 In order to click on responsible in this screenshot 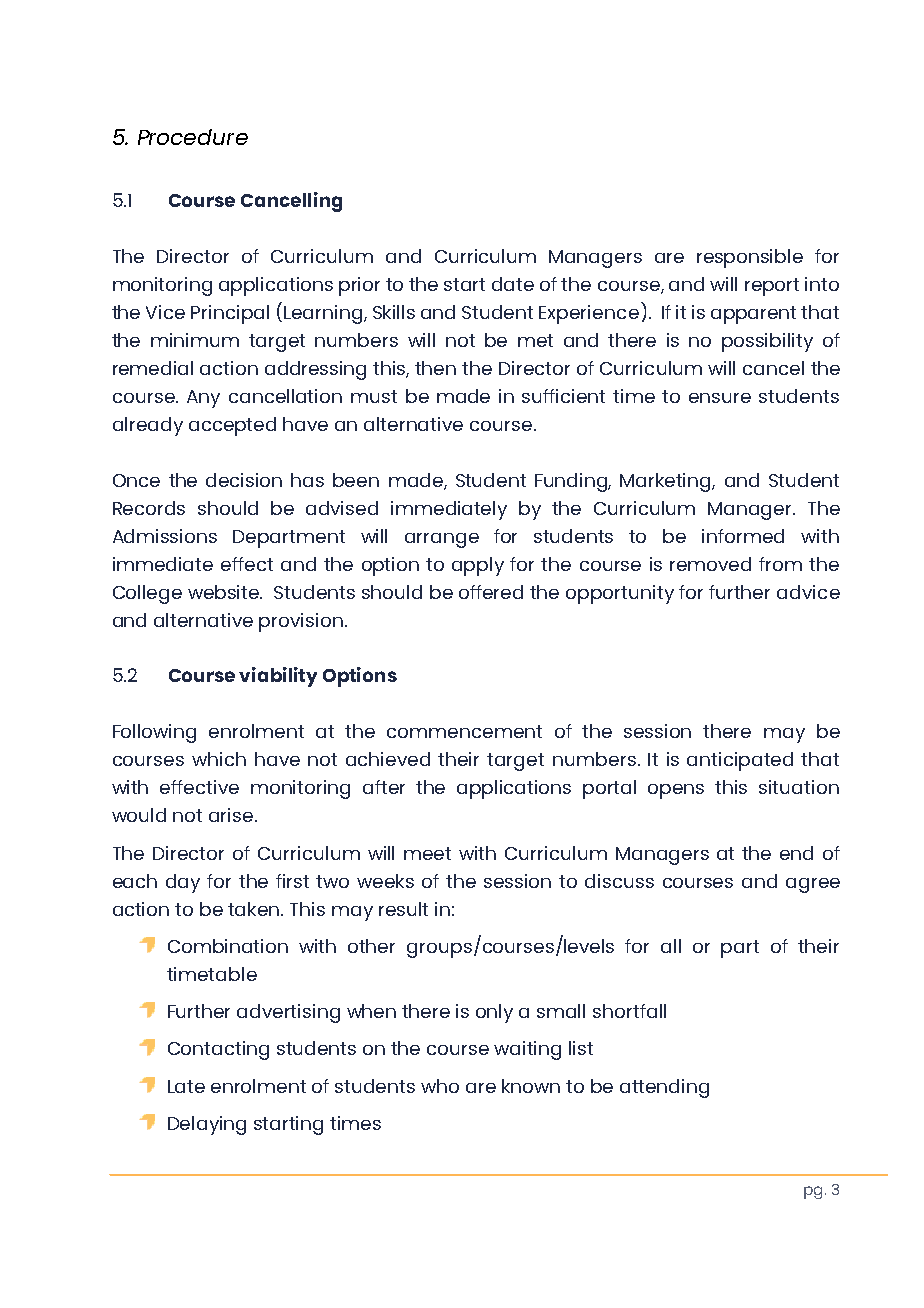, I will do `click(750, 258)`.
